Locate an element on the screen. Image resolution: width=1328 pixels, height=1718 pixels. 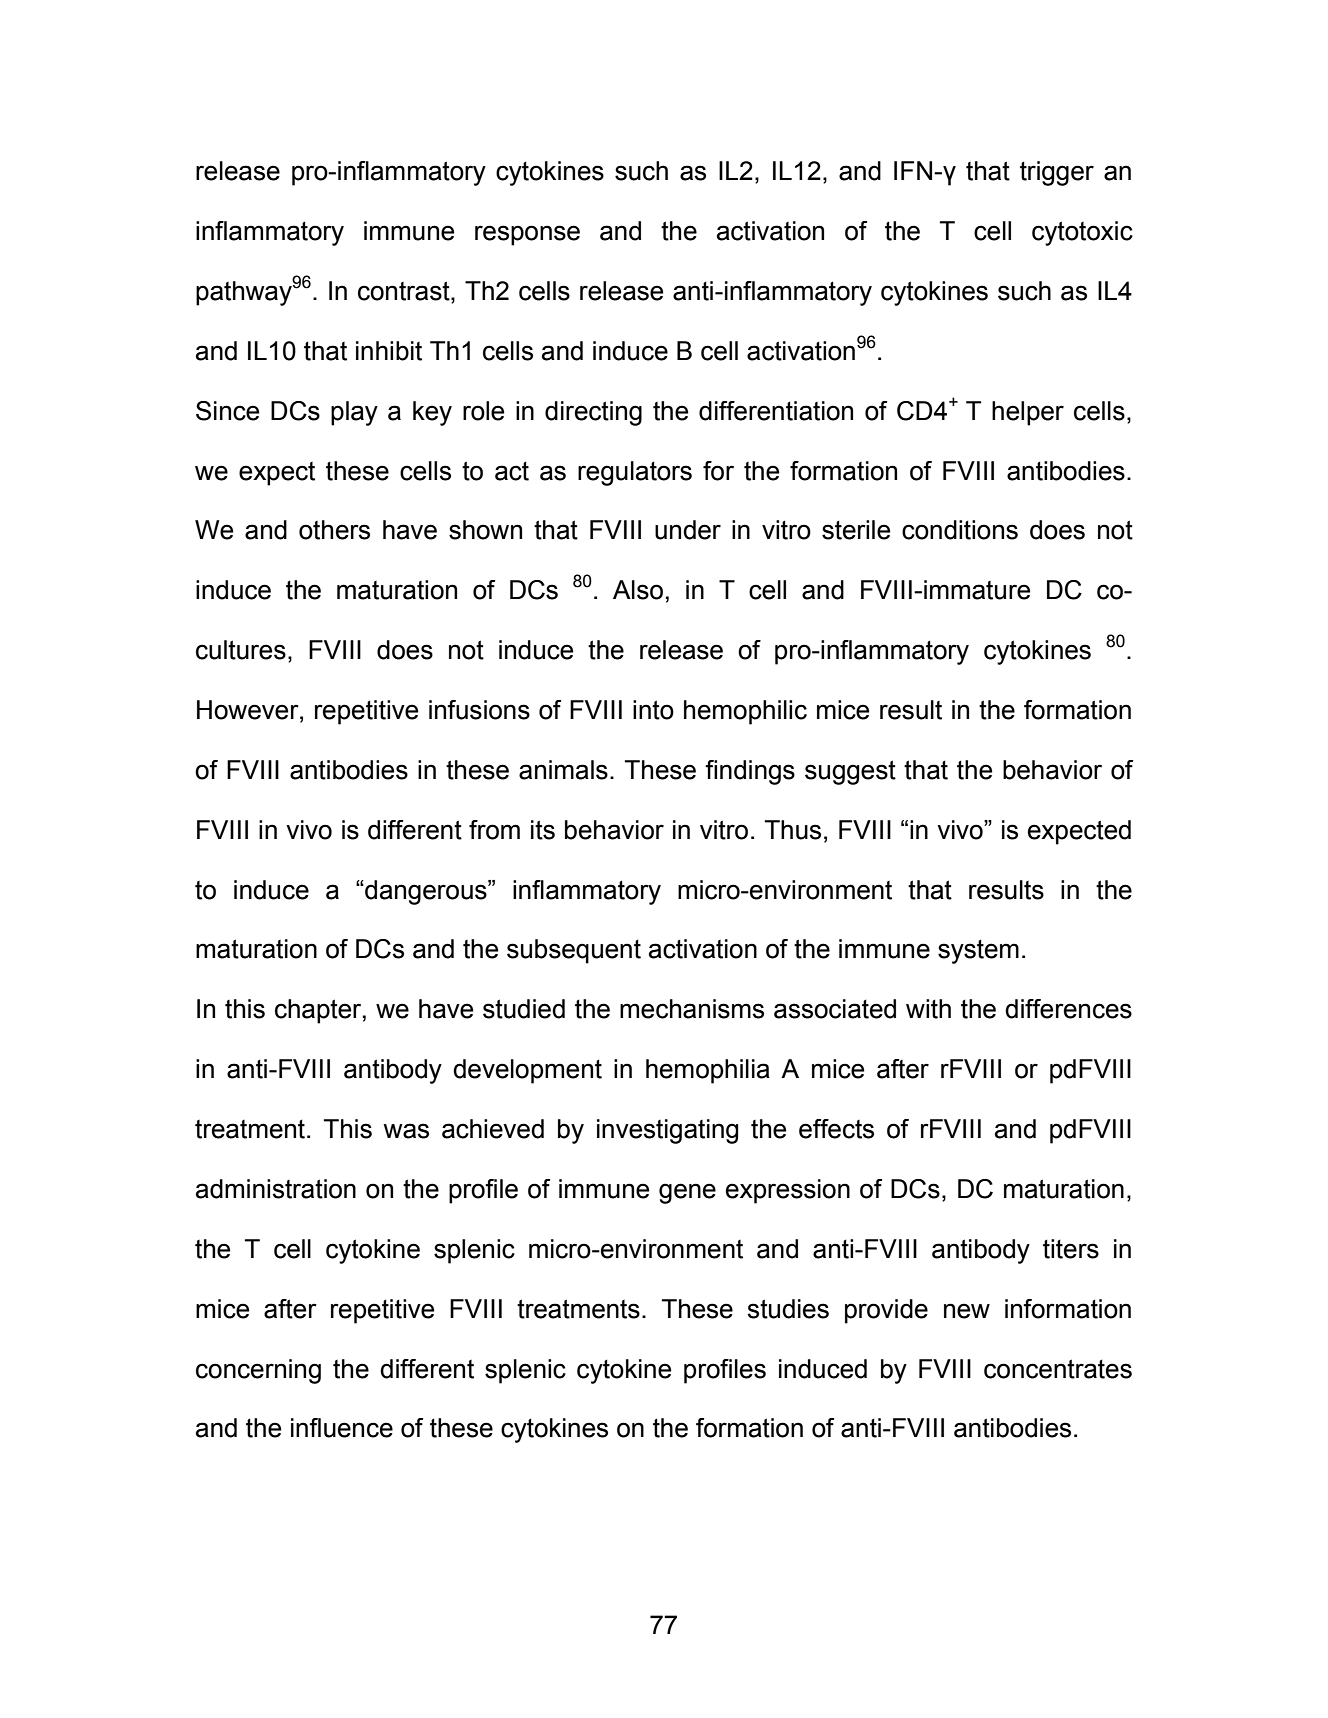
response is located at coordinates (527, 235).
